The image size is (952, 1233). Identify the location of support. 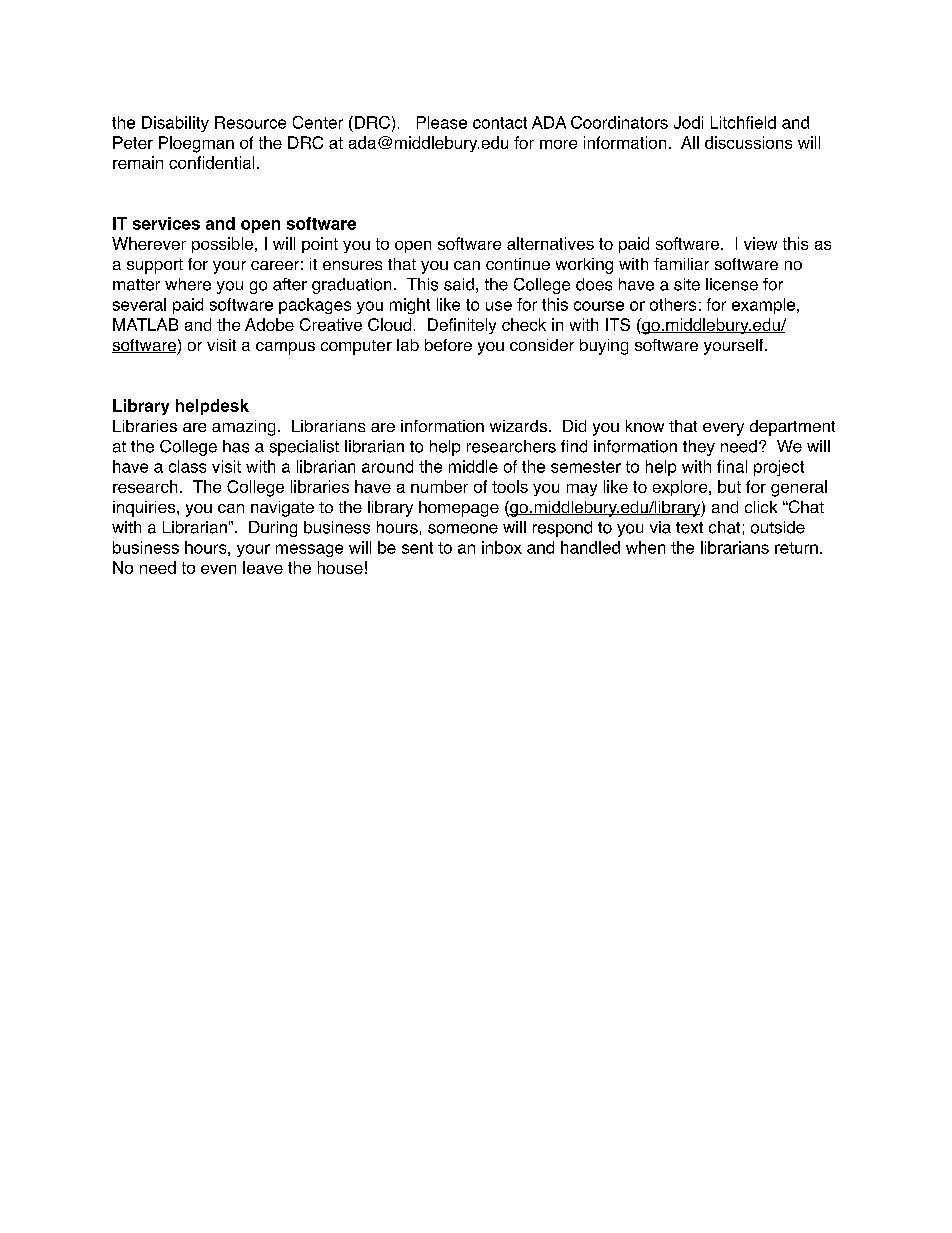
(155, 266).
